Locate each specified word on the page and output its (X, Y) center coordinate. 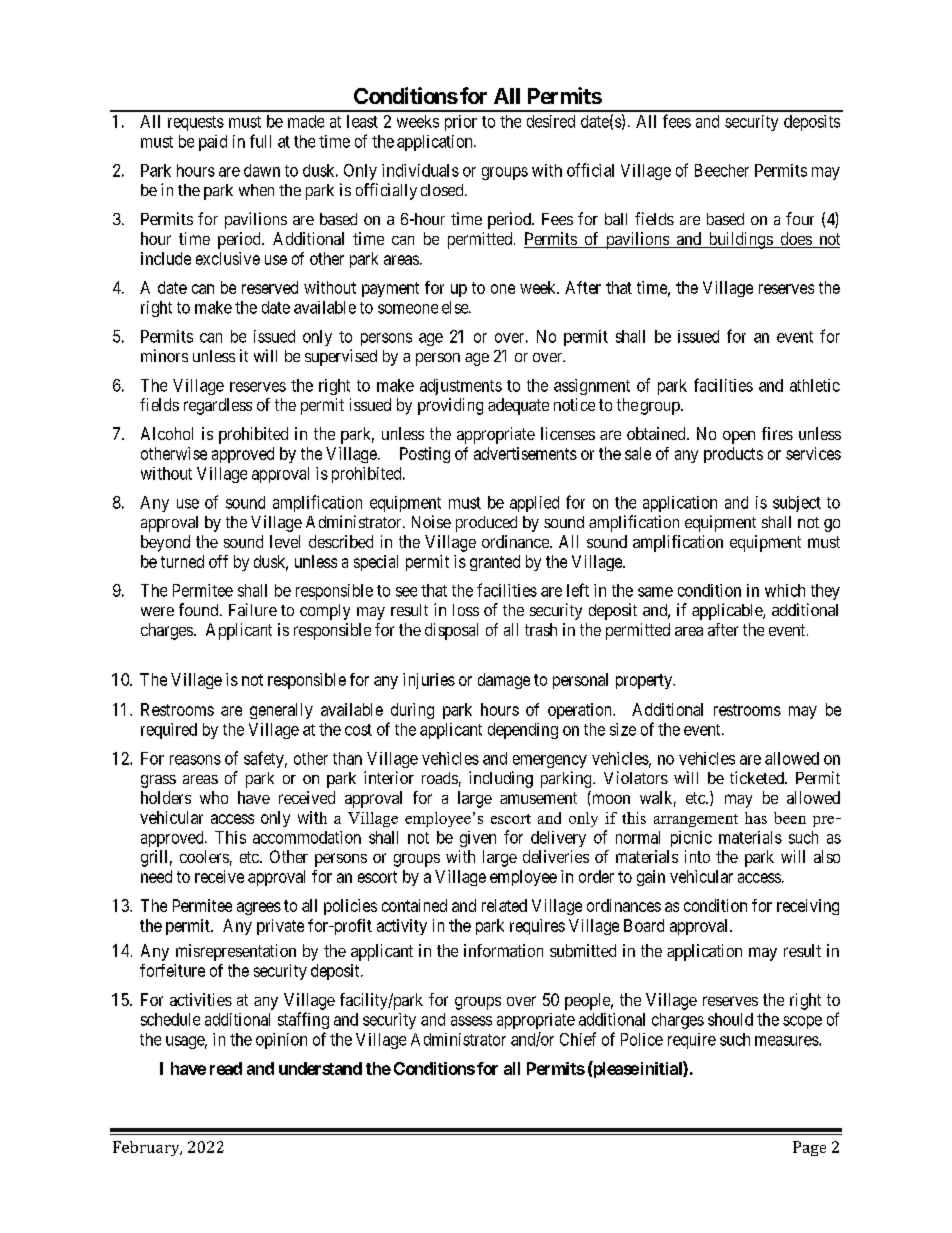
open (739, 437)
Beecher (722, 170)
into (697, 856)
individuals (420, 170)
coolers (204, 856)
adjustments (461, 387)
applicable (728, 611)
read (226, 1068)
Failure (253, 609)
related (504, 905)
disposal (451, 631)
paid (213, 143)
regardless (218, 406)
